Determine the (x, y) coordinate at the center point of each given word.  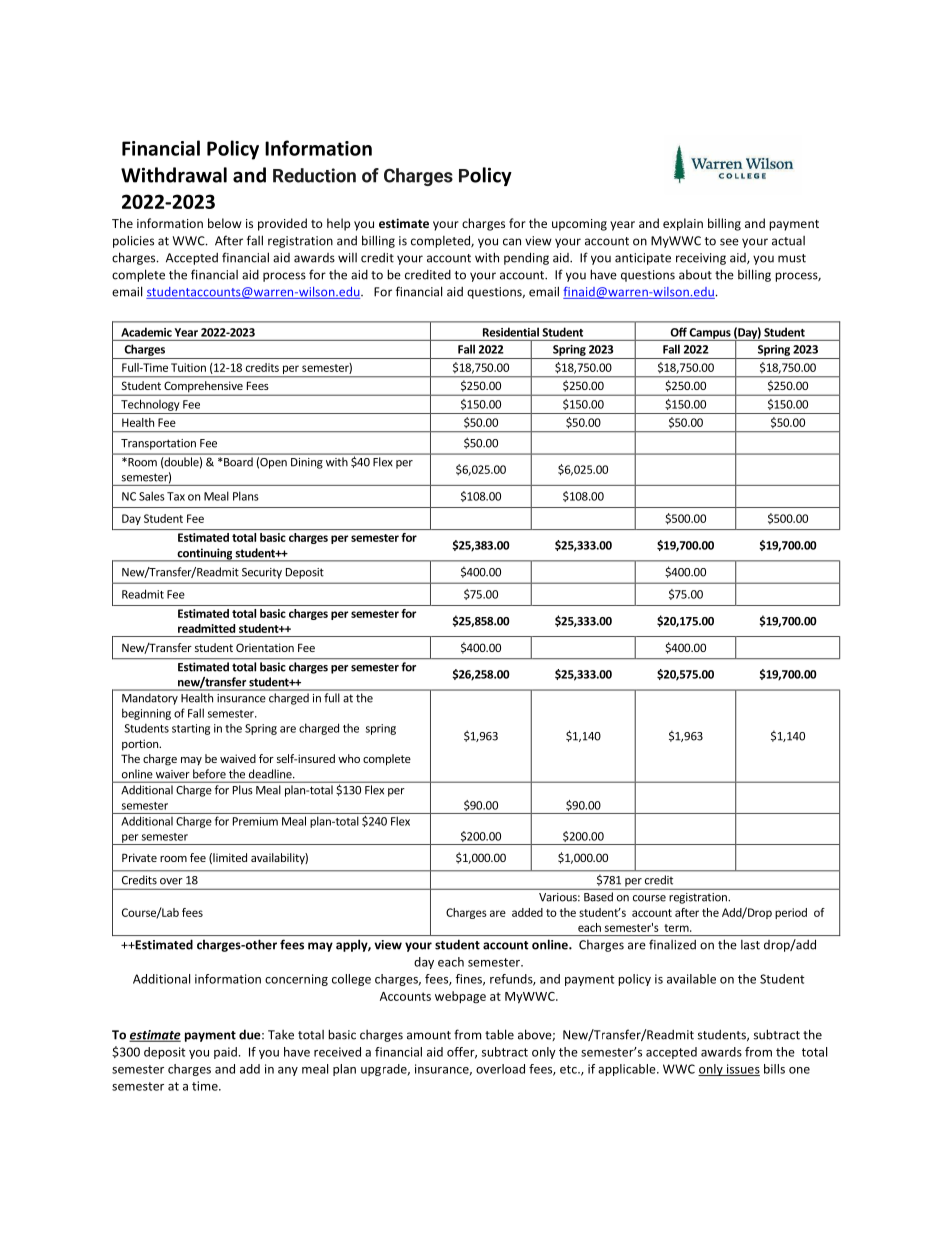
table (499, 1034)
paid (225, 1053)
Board (238, 462)
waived (238, 758)
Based (598, 897)
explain (683, 224)
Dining (307, 463)
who (349, 758)
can (512, 242)
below (225, 223)
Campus (710, 334)
